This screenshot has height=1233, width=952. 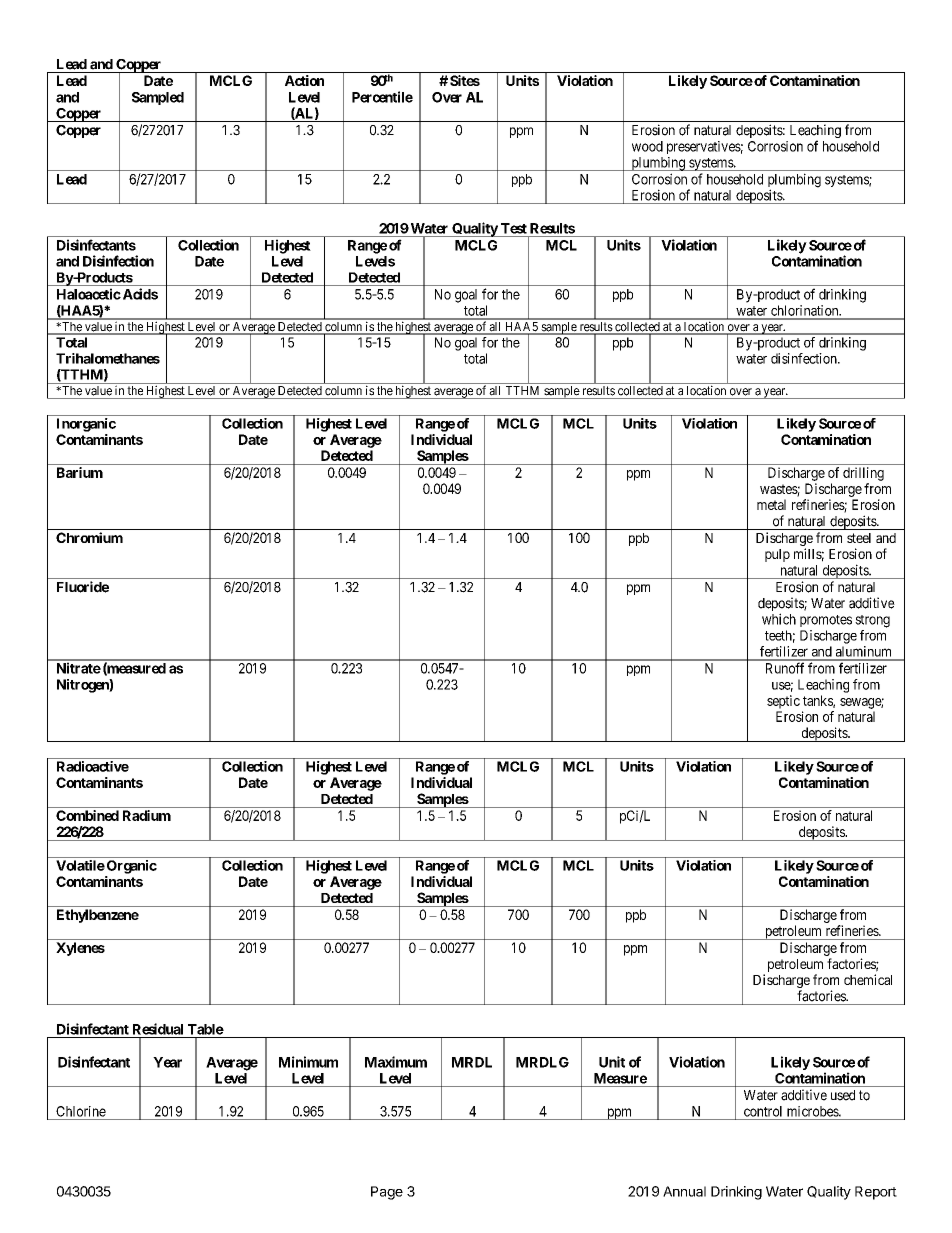 What do you see at coordinates (387, 1193) in the screenshot?
I see `Page` at bounding box center [387, 1193].
